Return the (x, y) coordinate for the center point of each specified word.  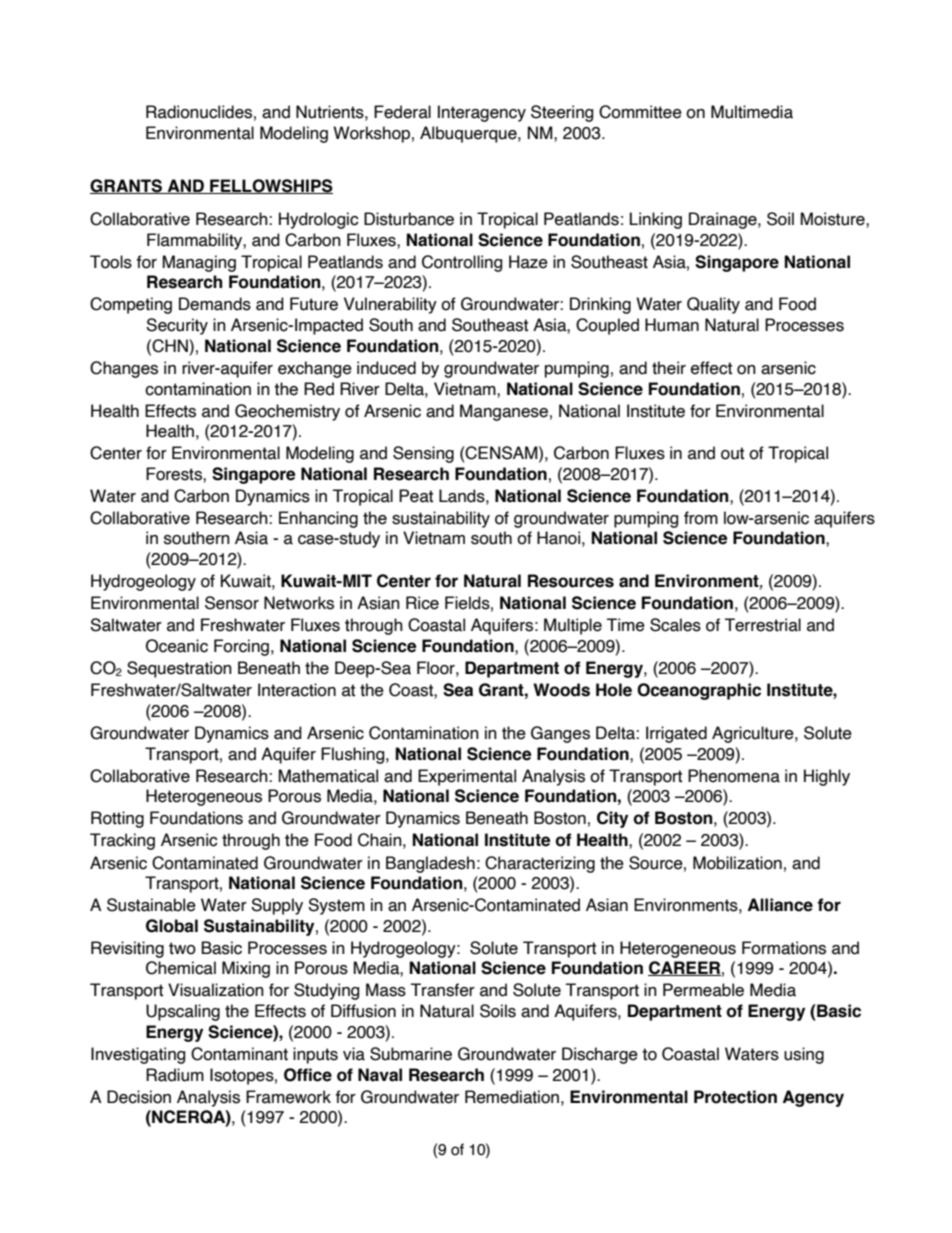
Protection (735, 1097)
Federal (402, 112)
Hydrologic (319, 220)
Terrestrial (763, 625)
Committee (640, 112)
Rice (422, 603)
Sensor (232, 603)
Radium (175, 1075)
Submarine (411, 1054)
